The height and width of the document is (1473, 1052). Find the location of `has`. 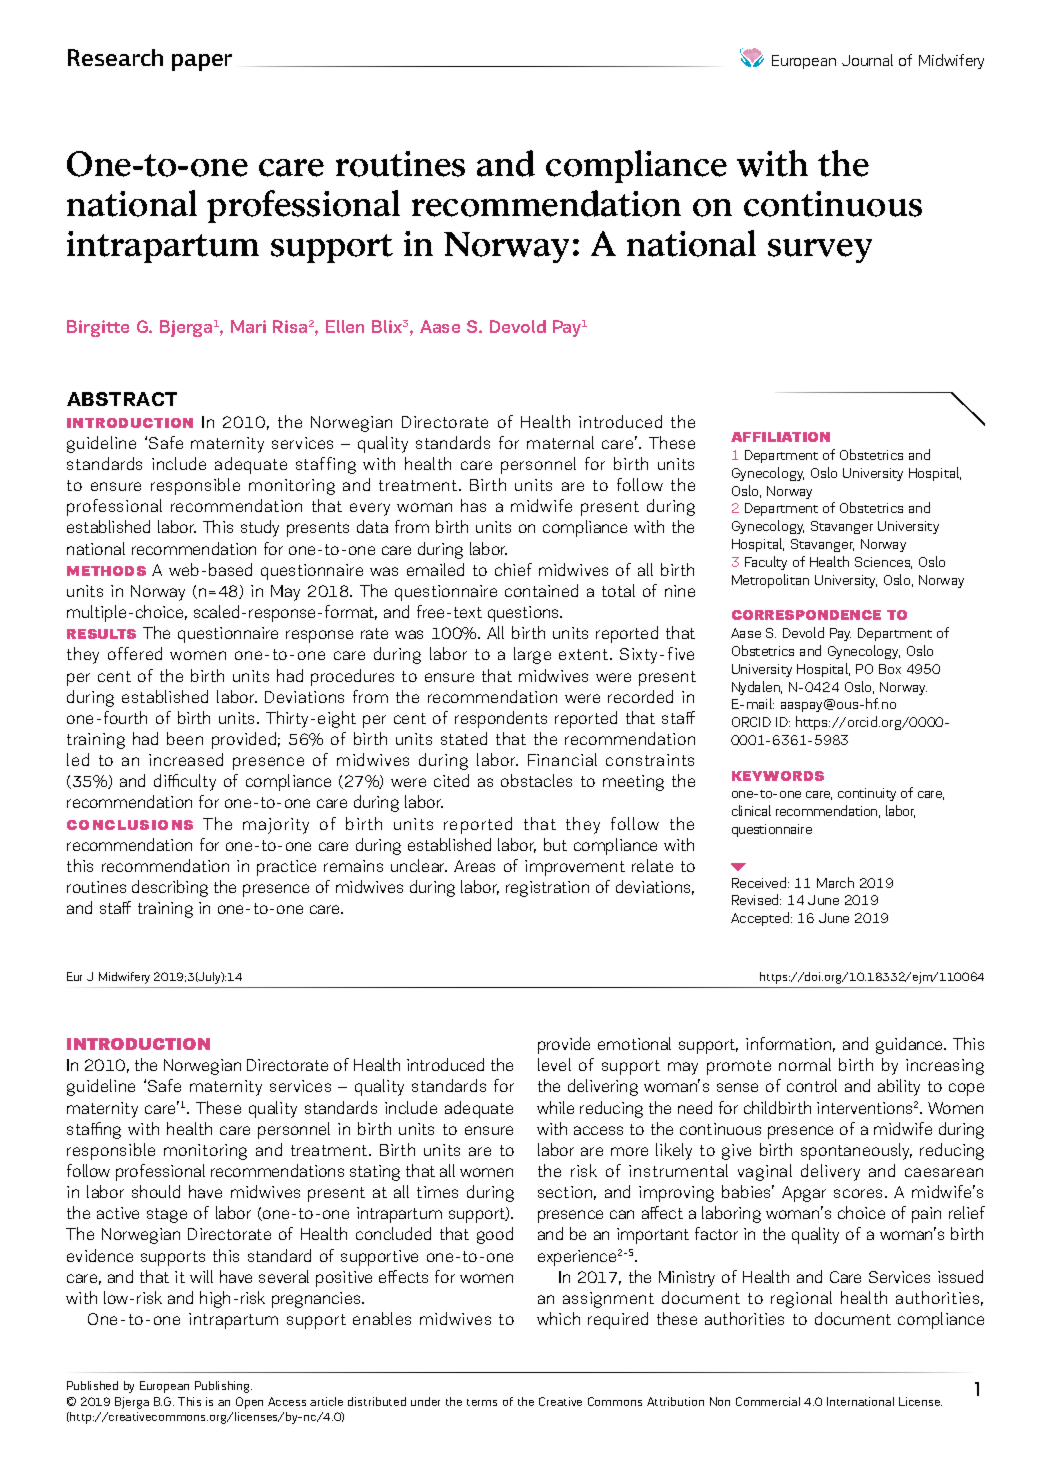

has is located at coordinates (473, 505).
